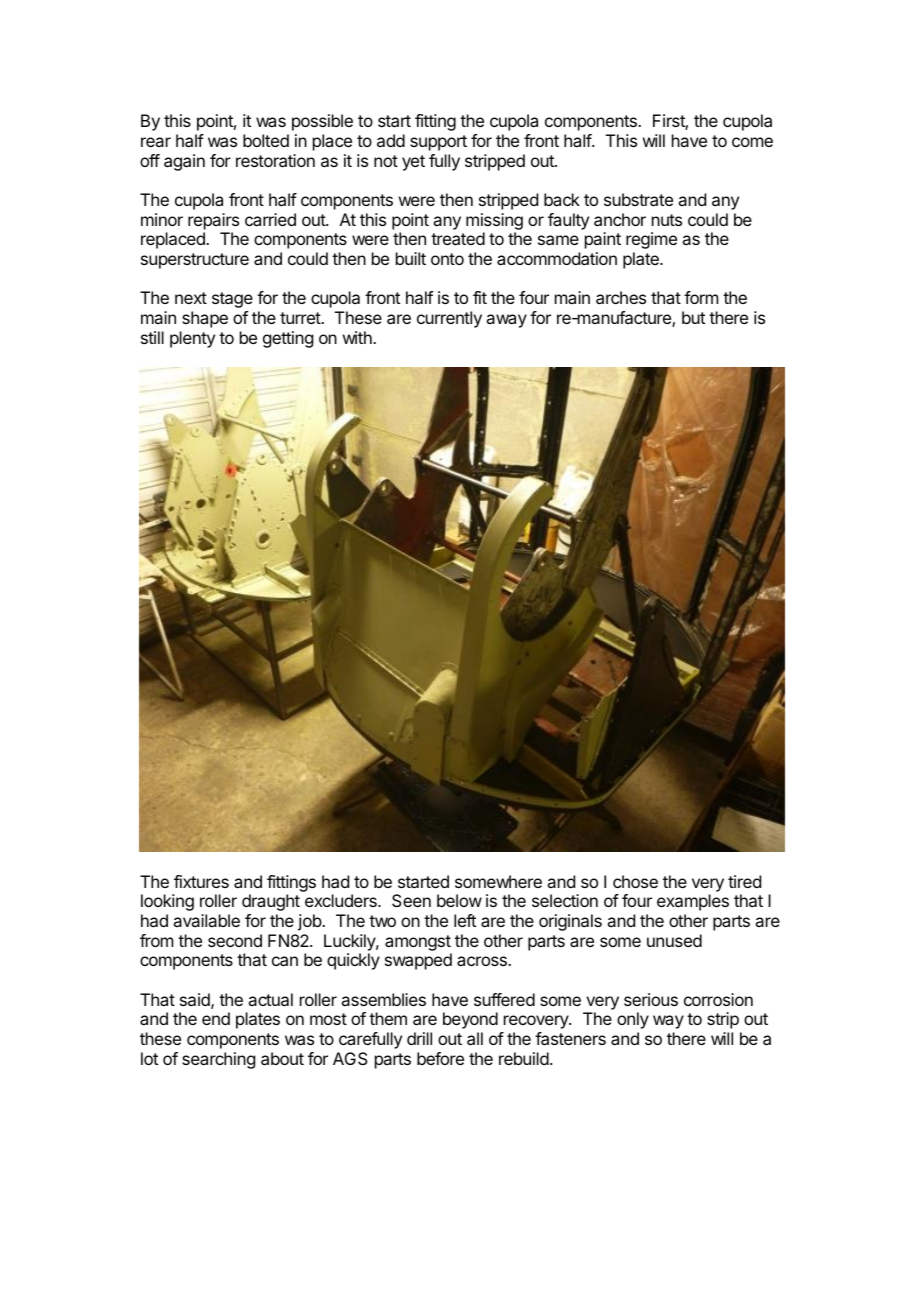 Image resolution: width=924 pixels, height=1309 pixels. What do you see at coordinates (184, 162) in the page?
I see `again` at bounding box center [184, 162].
